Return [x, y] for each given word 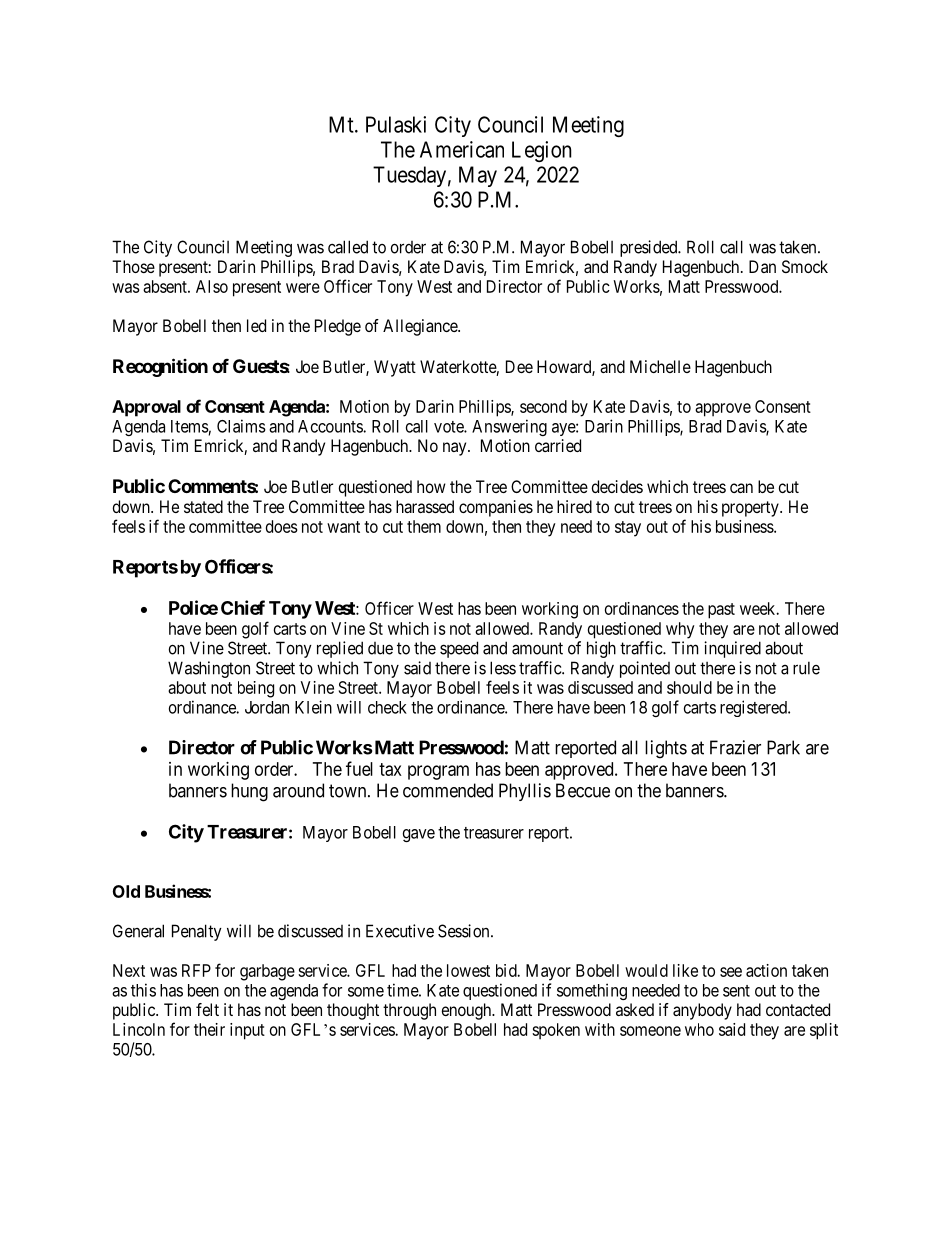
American [462, 149]
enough [468, 1011]
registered [754, 708]
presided [650, 248]
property [751, 509]
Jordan [267, 707]
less [503, 668]
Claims [241, 426]
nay [456, 449]
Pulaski [396, 124]
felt [207, 1009]
